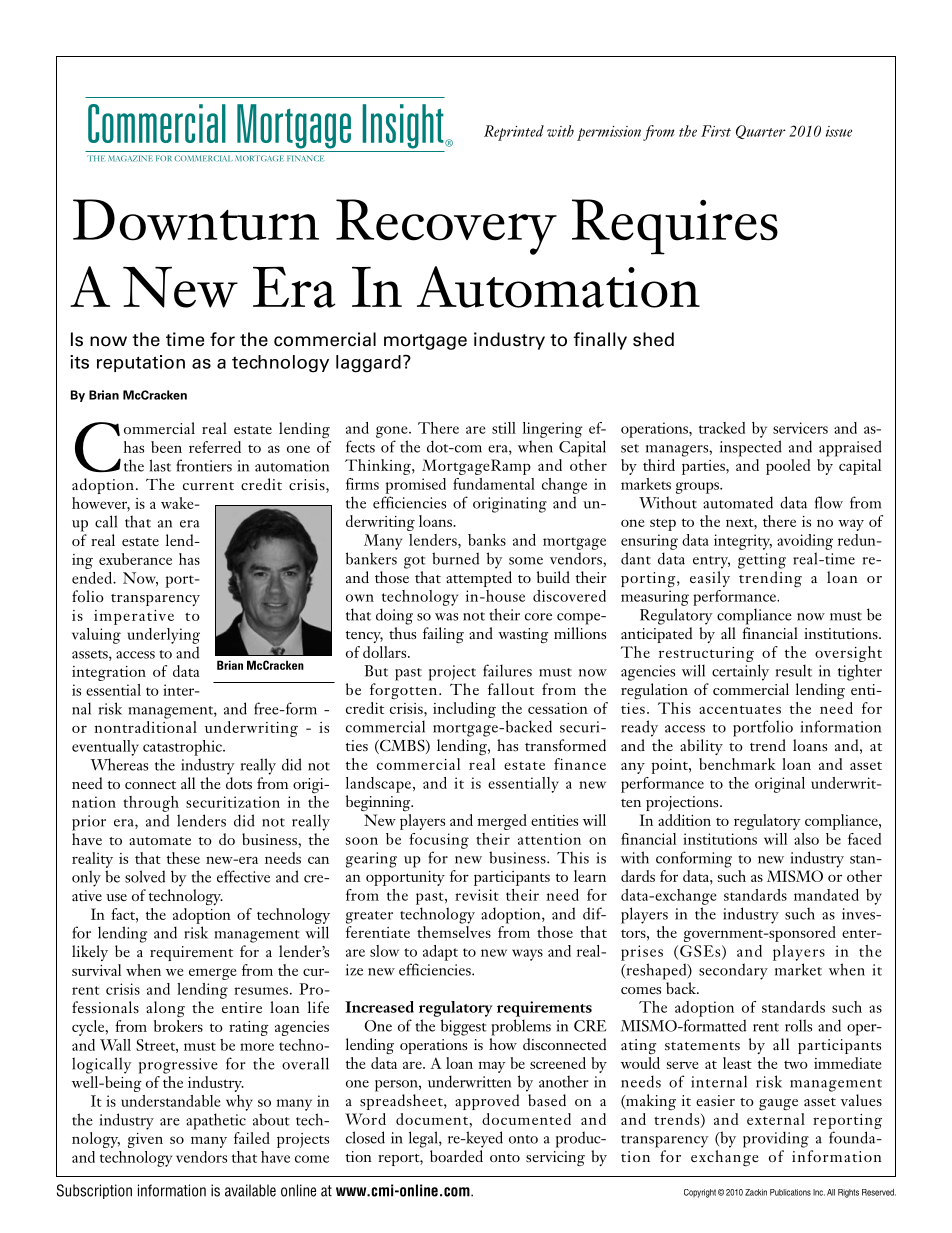 The width and height of the screenshot is (952, 1233). What do you see at coordinates (507, 670) in the screenshot?
I see `failures` at bounding box center [507, 670].
